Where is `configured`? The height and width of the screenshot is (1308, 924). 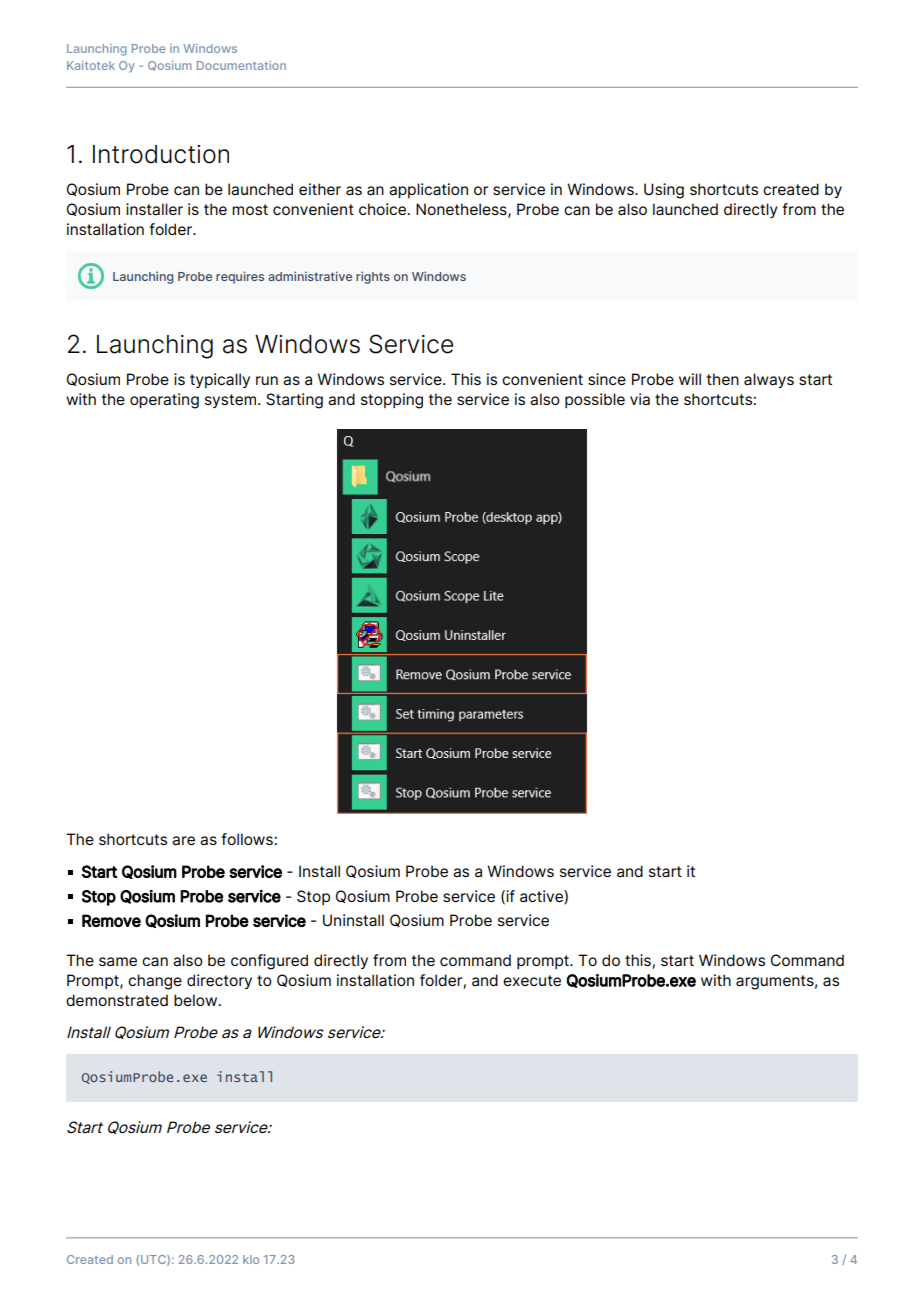
configured is located at coordinates (269, 962).
